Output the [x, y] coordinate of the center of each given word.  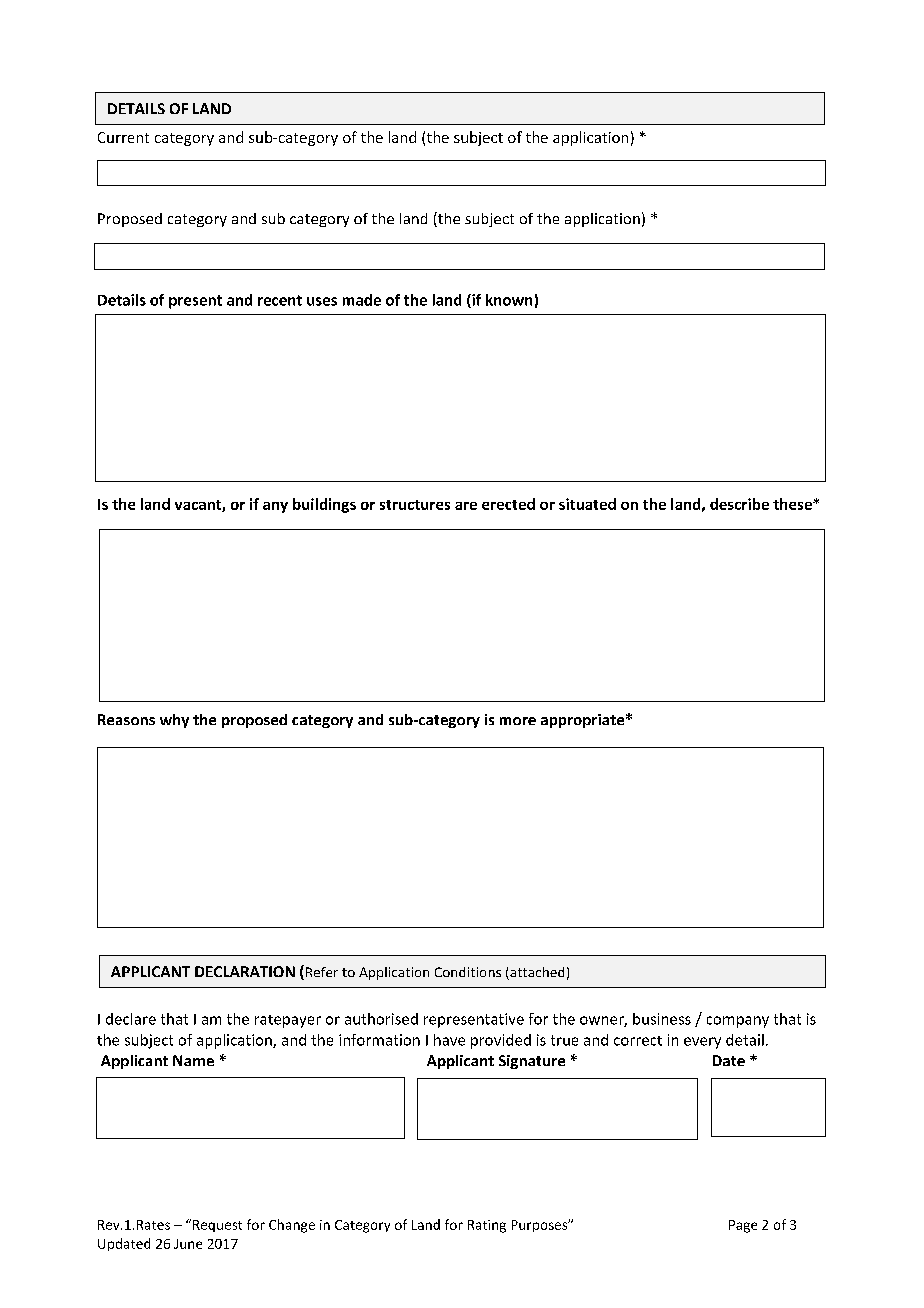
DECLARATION [245, 971]
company [738, 1022]
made [362, 300]
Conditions [468, 972]
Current [123, 137]
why [174, 721]
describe [739, 504]
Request [216, 1225]
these [793, 504]
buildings [324, 505]
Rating [487, 1226]
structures [415, 505]
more [518, 721]
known [509, 300]
